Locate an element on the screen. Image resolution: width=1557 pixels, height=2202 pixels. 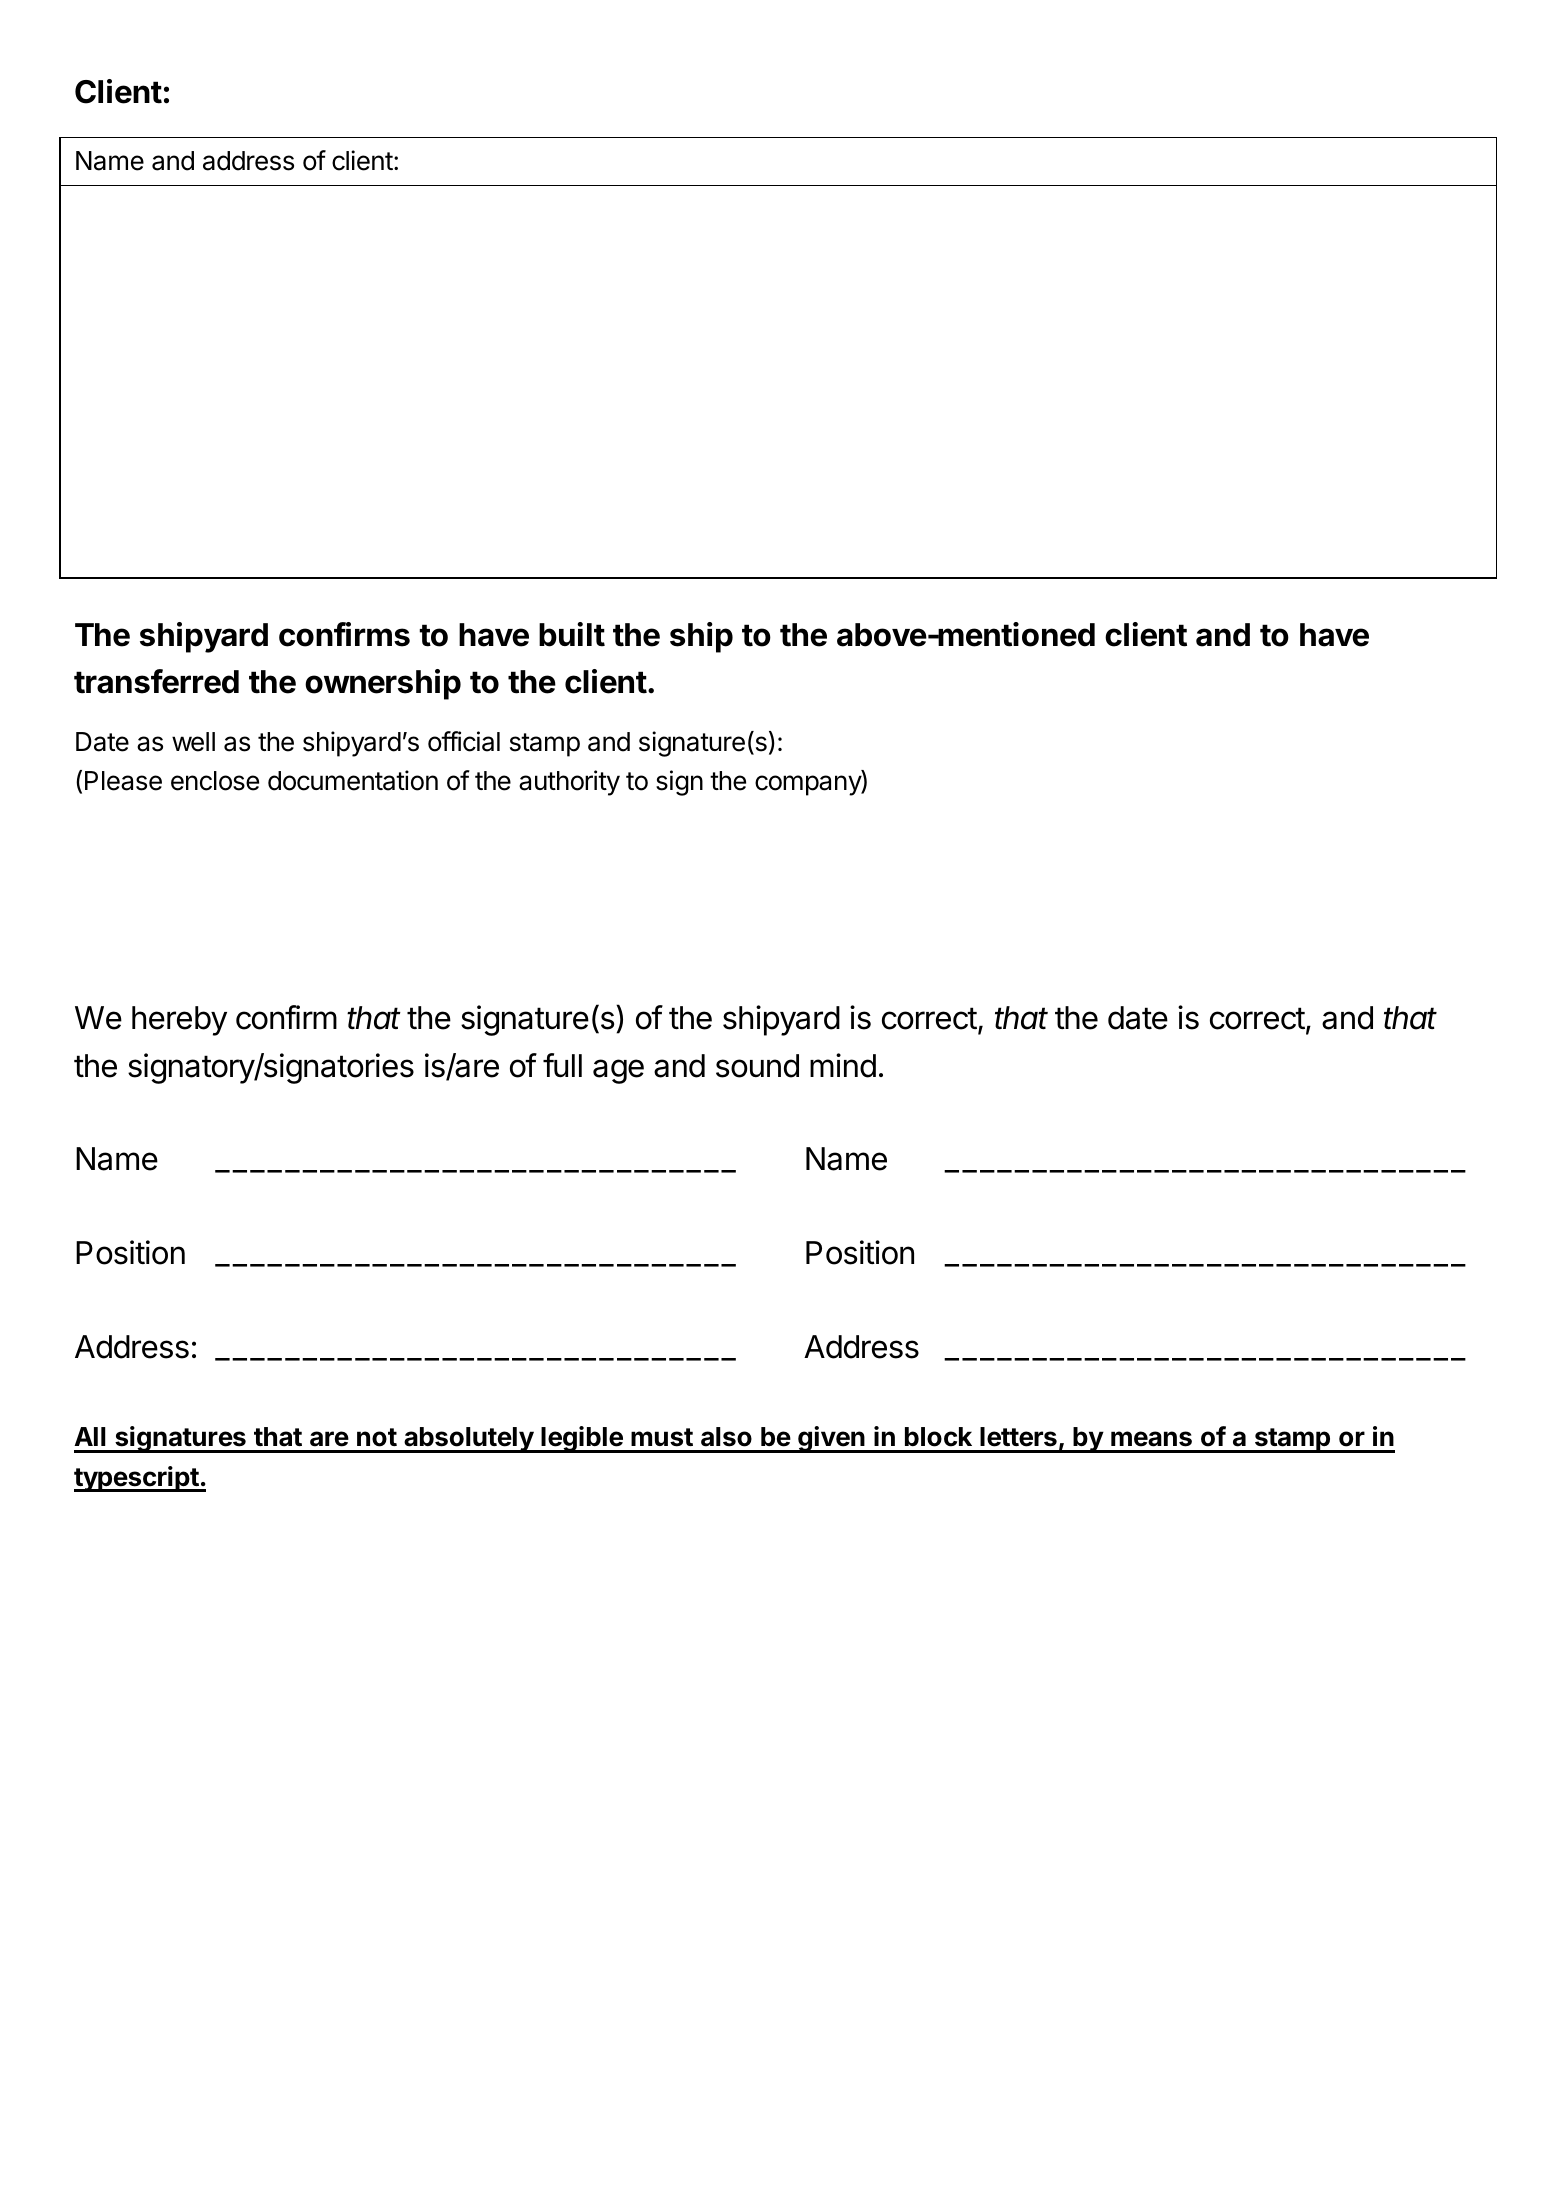
enclose is located at coordinates (215, 781).
